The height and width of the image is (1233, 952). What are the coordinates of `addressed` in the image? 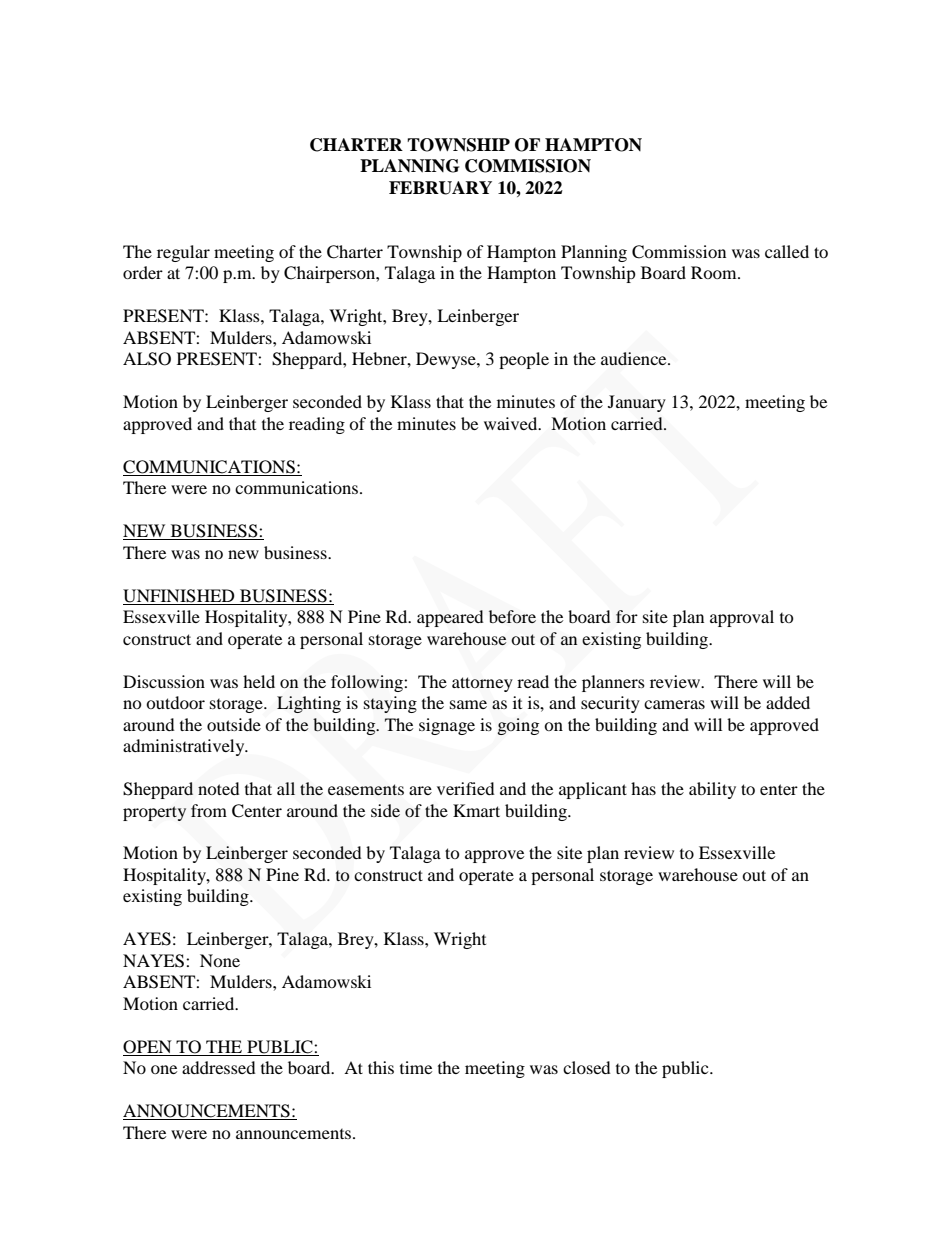 It's located at (219, 1067).
